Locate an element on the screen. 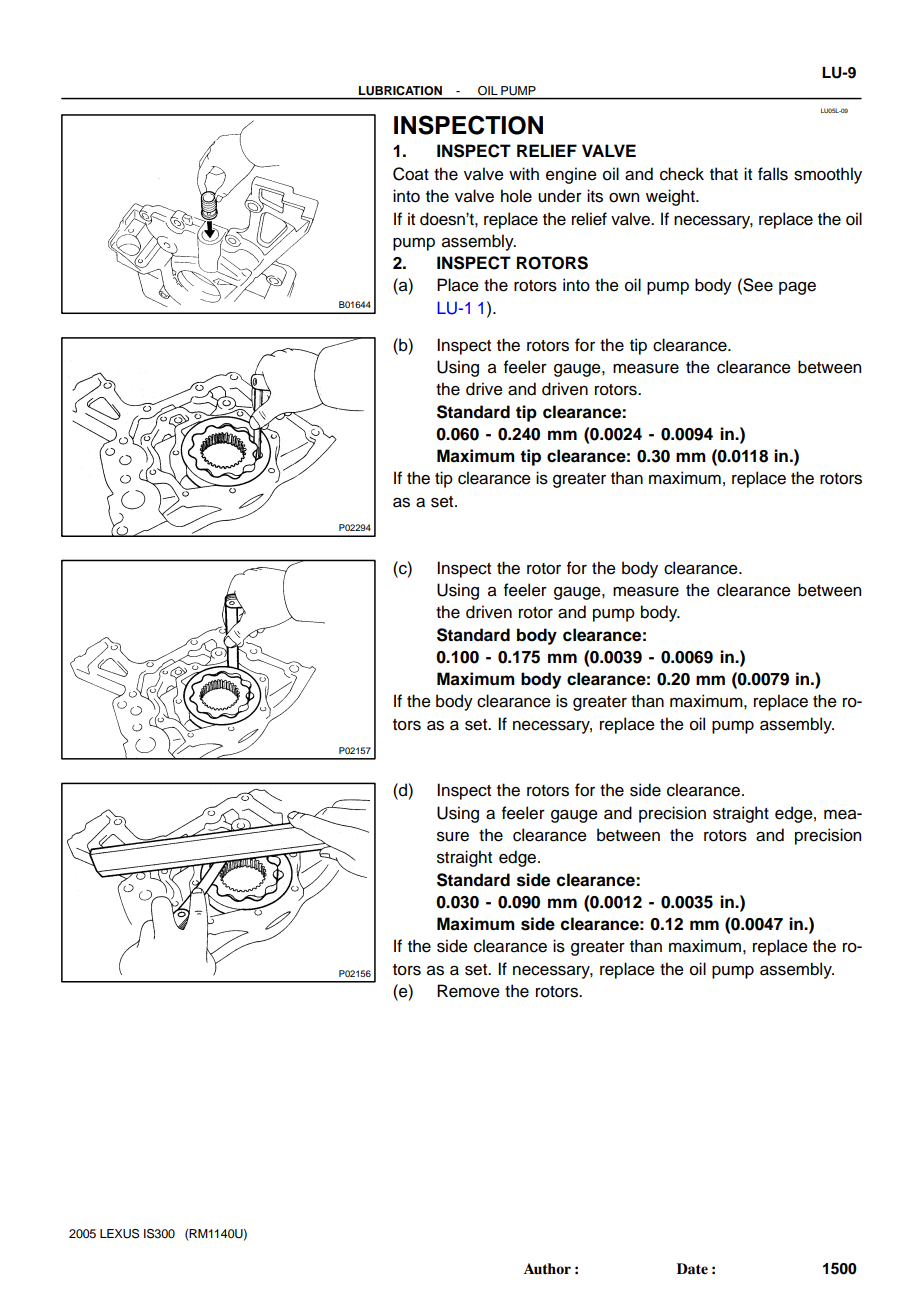 This screenshot has height=1308, width=924. hole is located at coordinates (516, 196).
